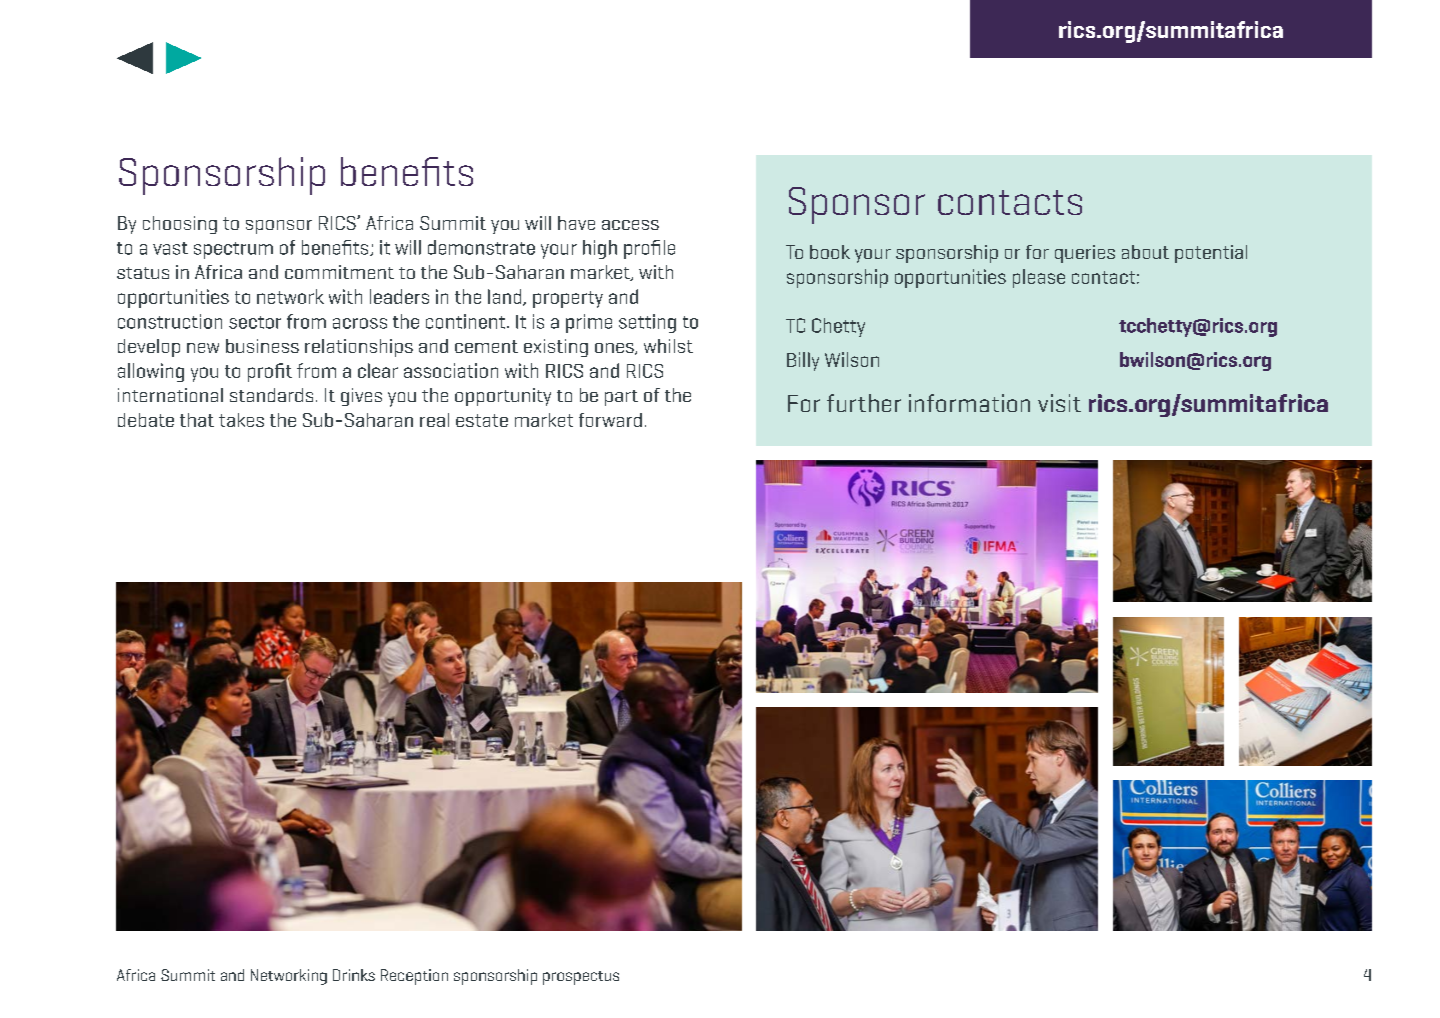 The width and height of the screenshot is (1440, 1018). Describe the element at coordinates (581, 978) in the screenshot. I see `prospectus` at that location.
